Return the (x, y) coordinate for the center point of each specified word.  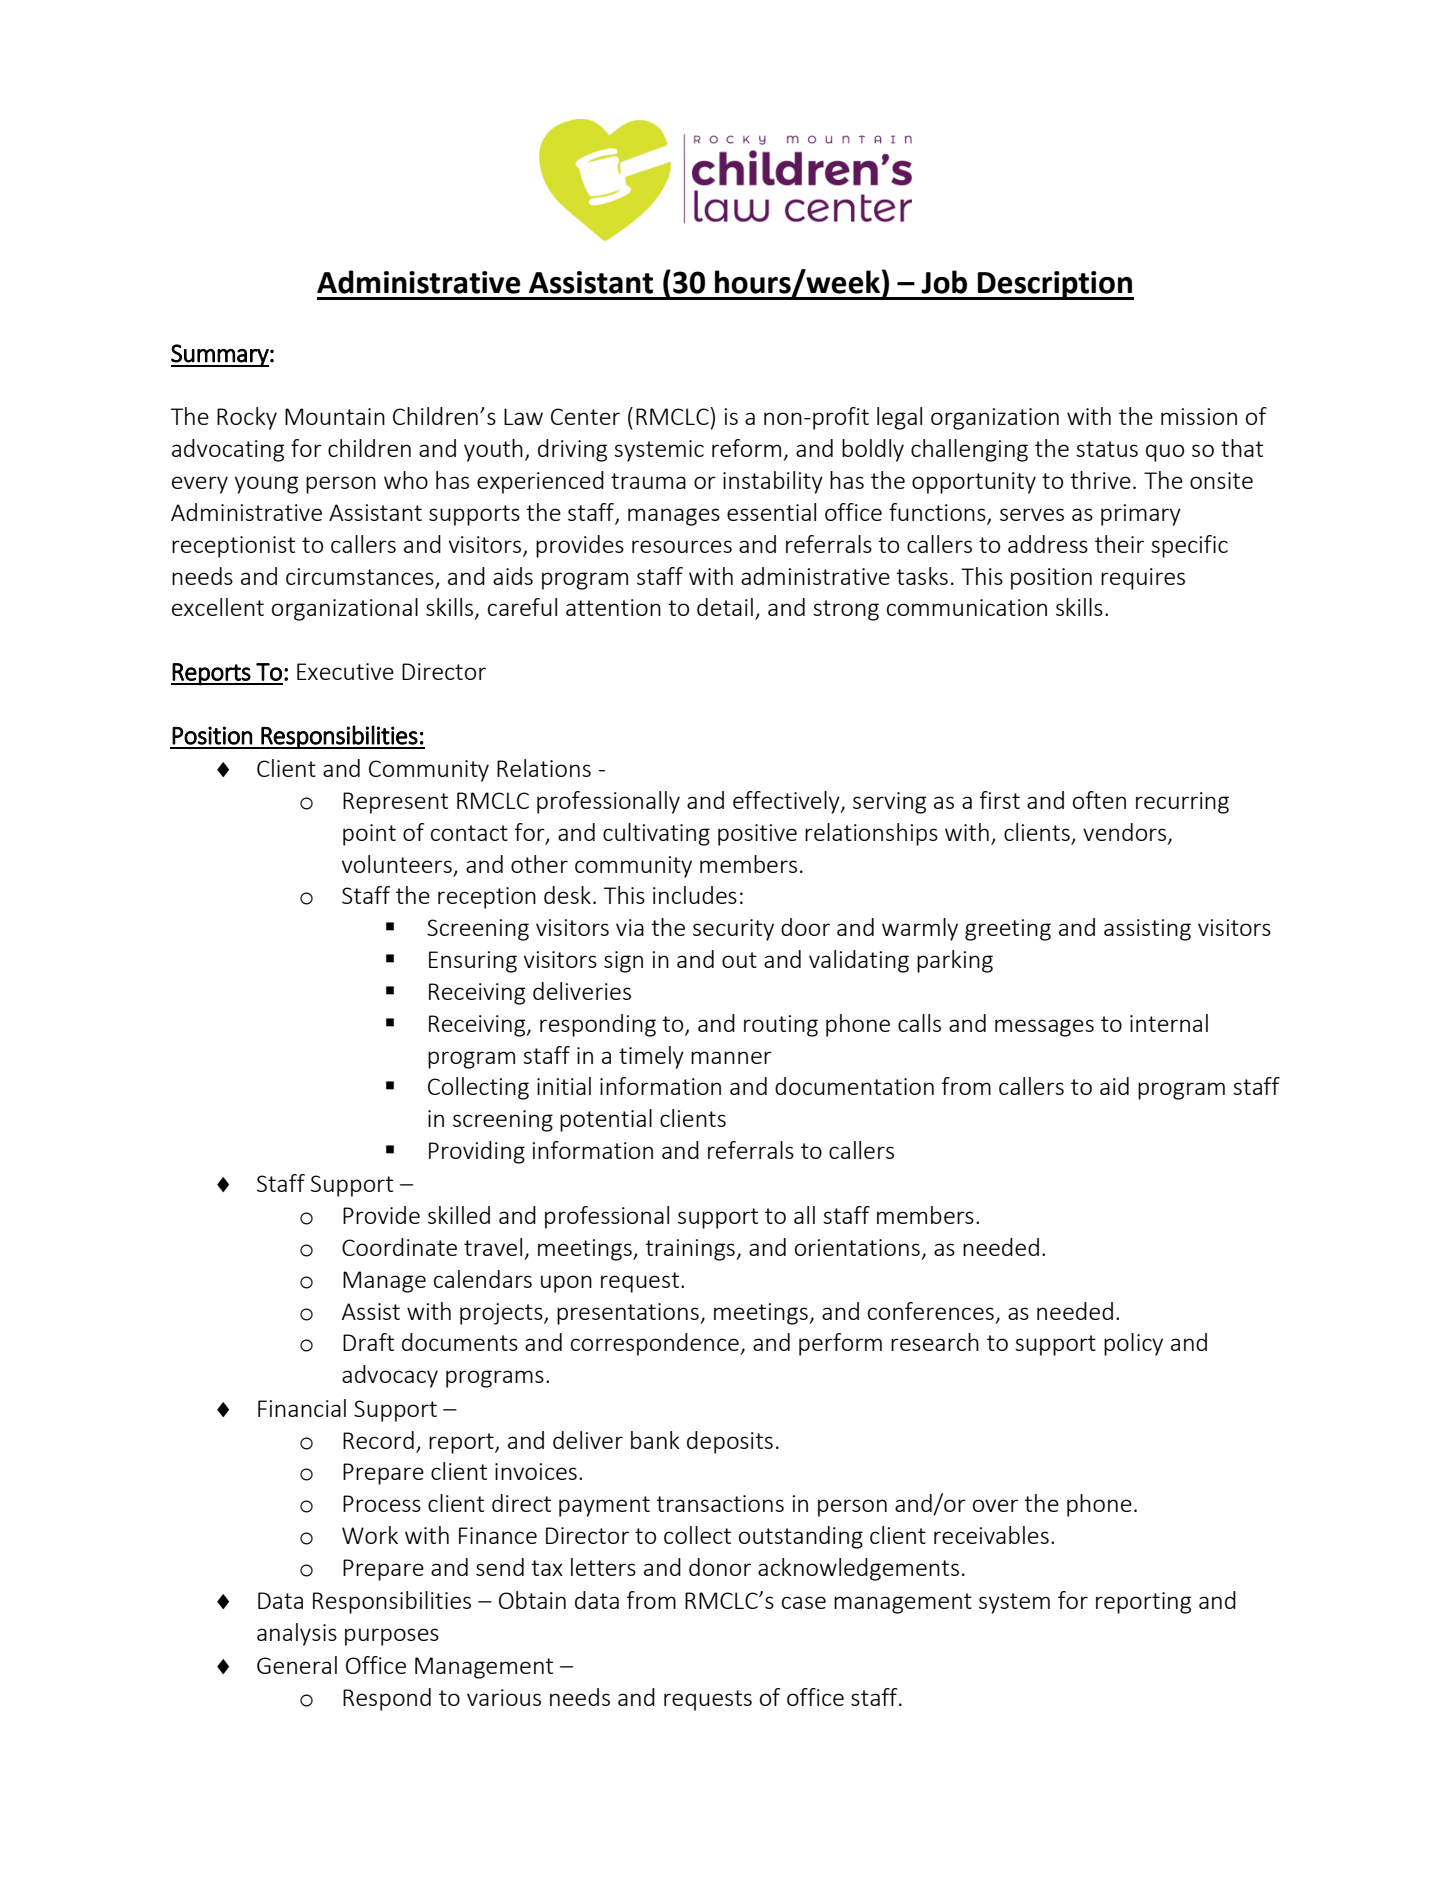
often (1099, 800)
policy (1133, 1344)
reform (746, 448)
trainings (691, 1250)
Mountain (335, 416)
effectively (787, 802)
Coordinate (399, 1247)
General (297, 1665)
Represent (395, 803)
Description (1055, 285)
